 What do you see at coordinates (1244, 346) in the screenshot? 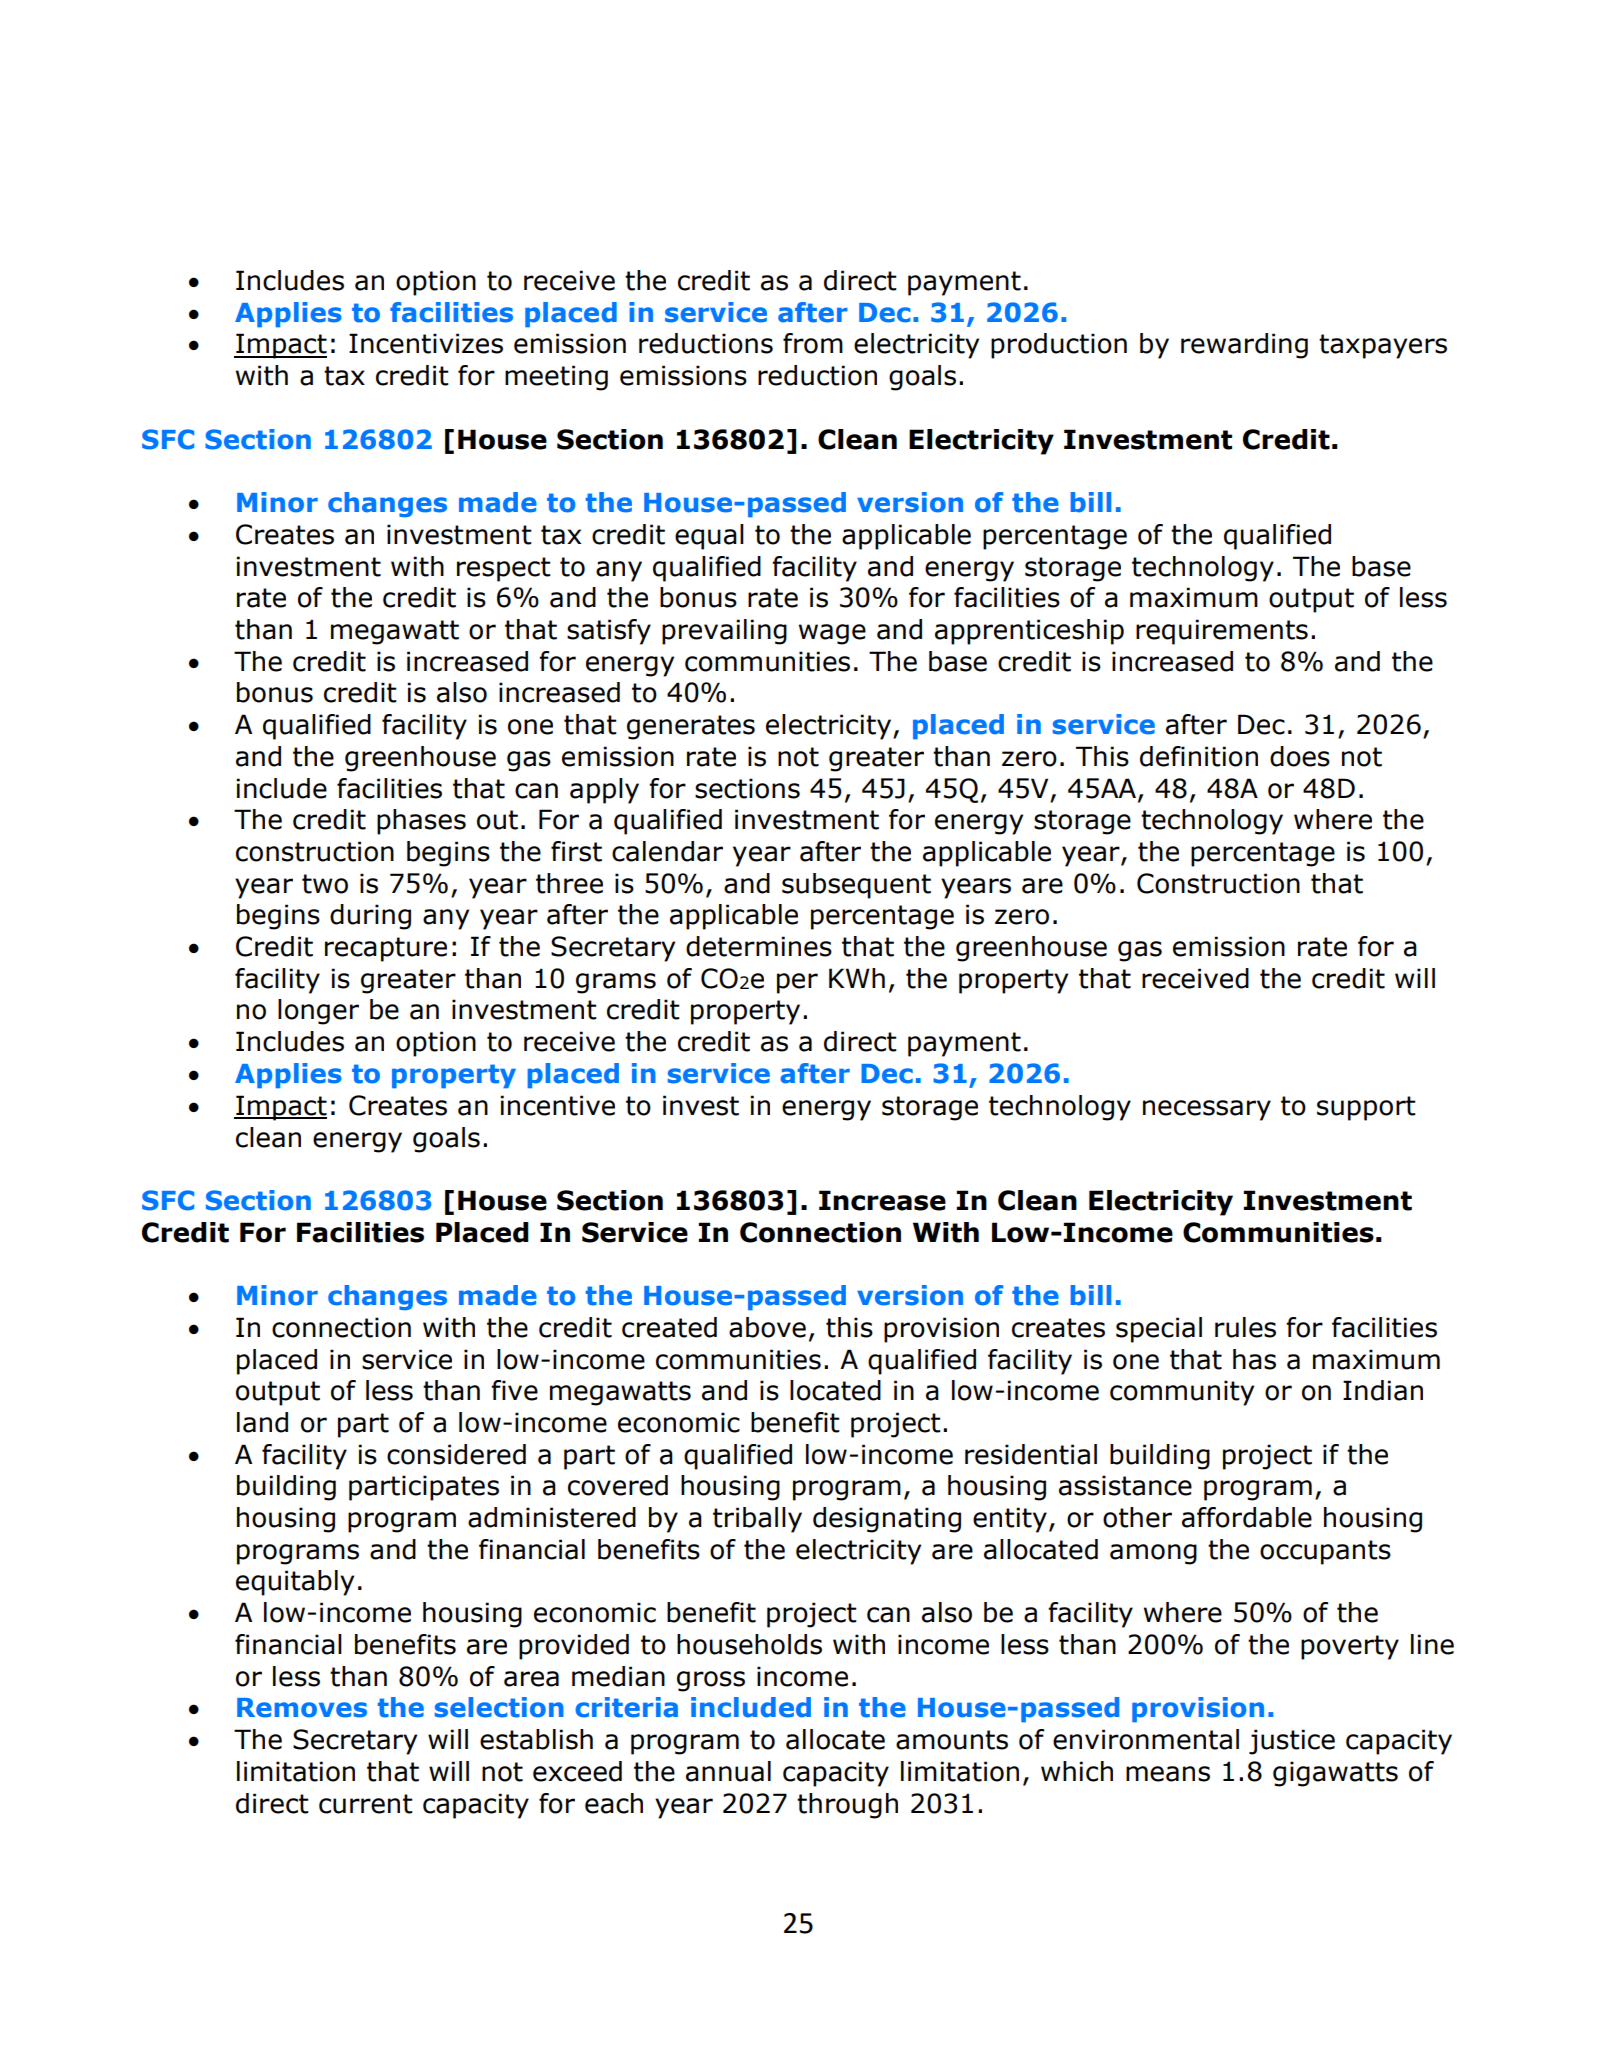
I see `rewarding` at bounding box center [1244, 346].
